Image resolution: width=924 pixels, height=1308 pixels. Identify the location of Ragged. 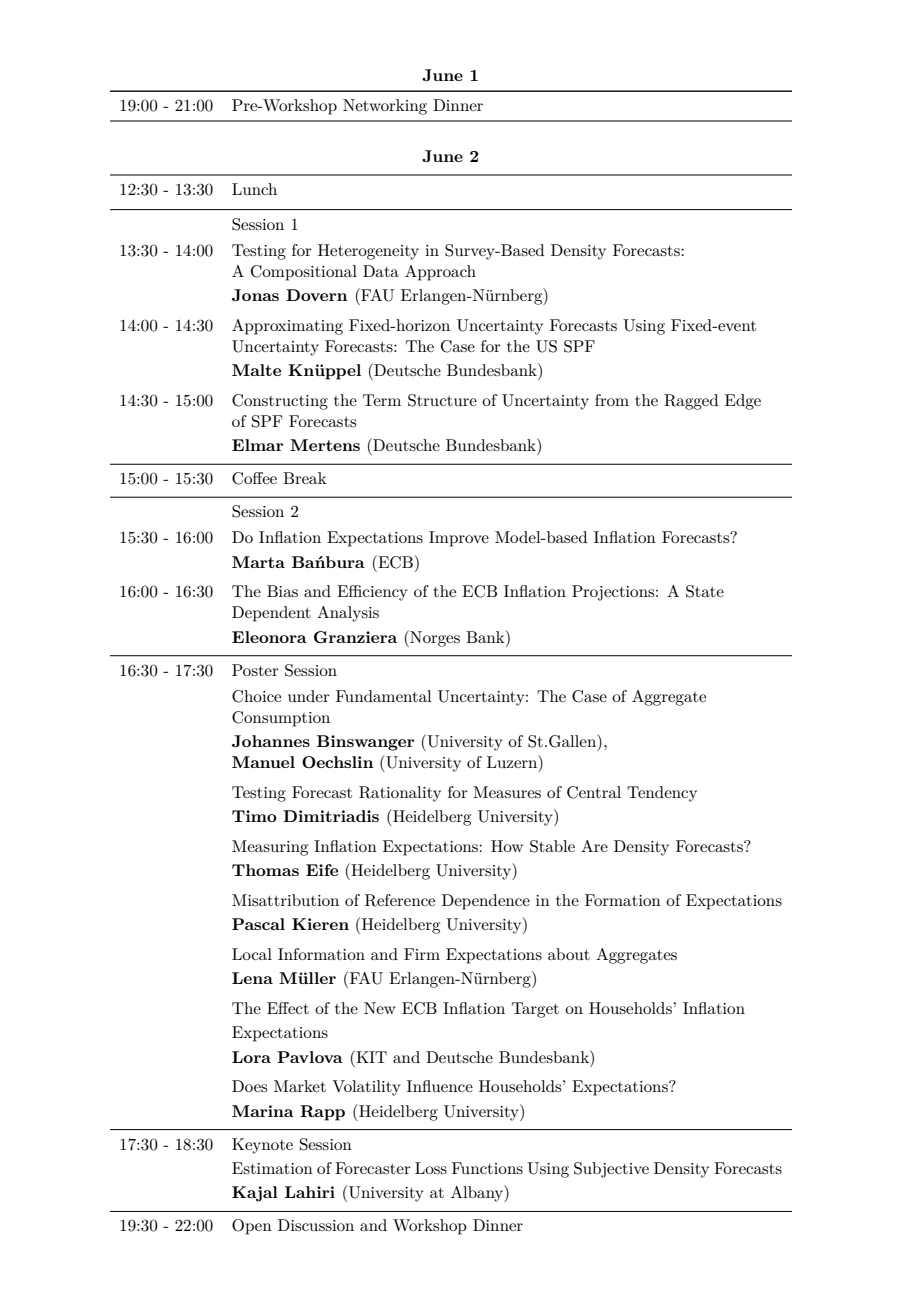
(691, 402).
